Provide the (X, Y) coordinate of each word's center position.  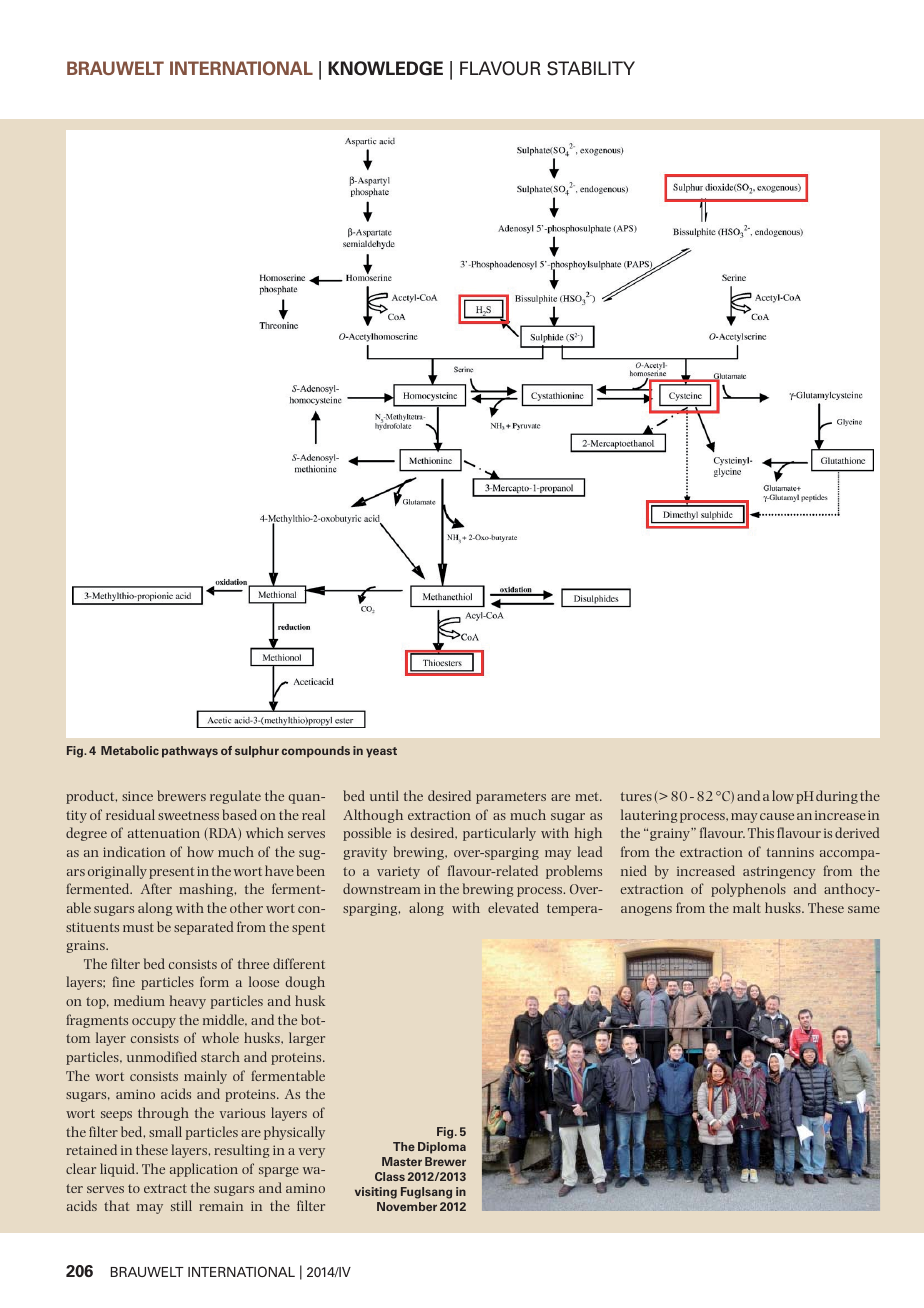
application (204, 1170)
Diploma (442, 1148)
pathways (190, 752)
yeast (381, 752)
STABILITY (591, 68)
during (837, 797)
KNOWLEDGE (385, 68)
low (783, 795)
